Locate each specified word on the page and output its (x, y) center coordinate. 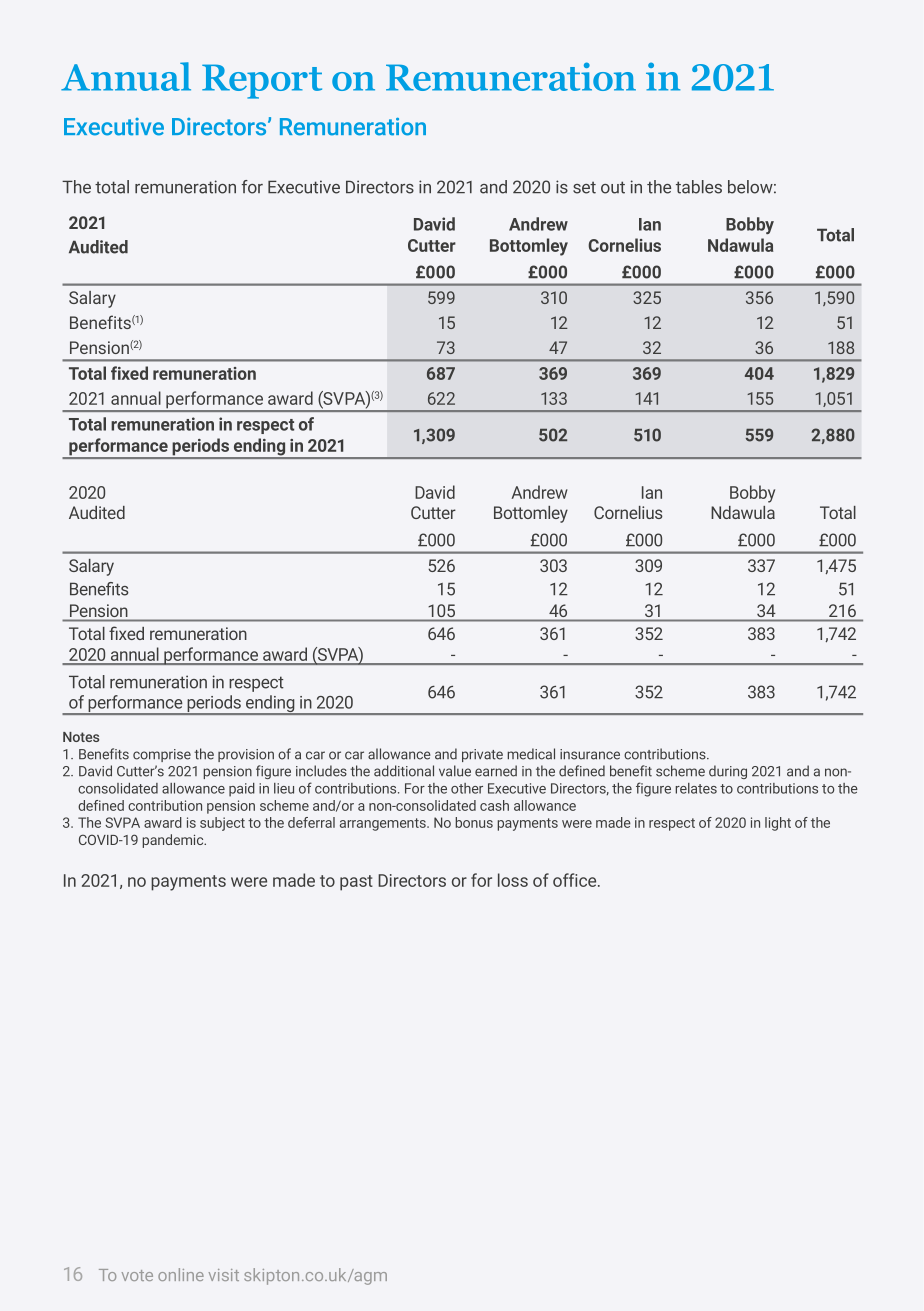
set (584, 187)
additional (404, 771)
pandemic (174, 841)
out (613, 187)
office (576, 880)
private (482, 755)
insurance (590, 754)
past (356, 883)
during (728, 772)
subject (222, 824)
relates (696, 788)
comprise (162, 755)
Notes (81, 737)
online (181, 1274)
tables (699, 187)
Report (262, 81)
